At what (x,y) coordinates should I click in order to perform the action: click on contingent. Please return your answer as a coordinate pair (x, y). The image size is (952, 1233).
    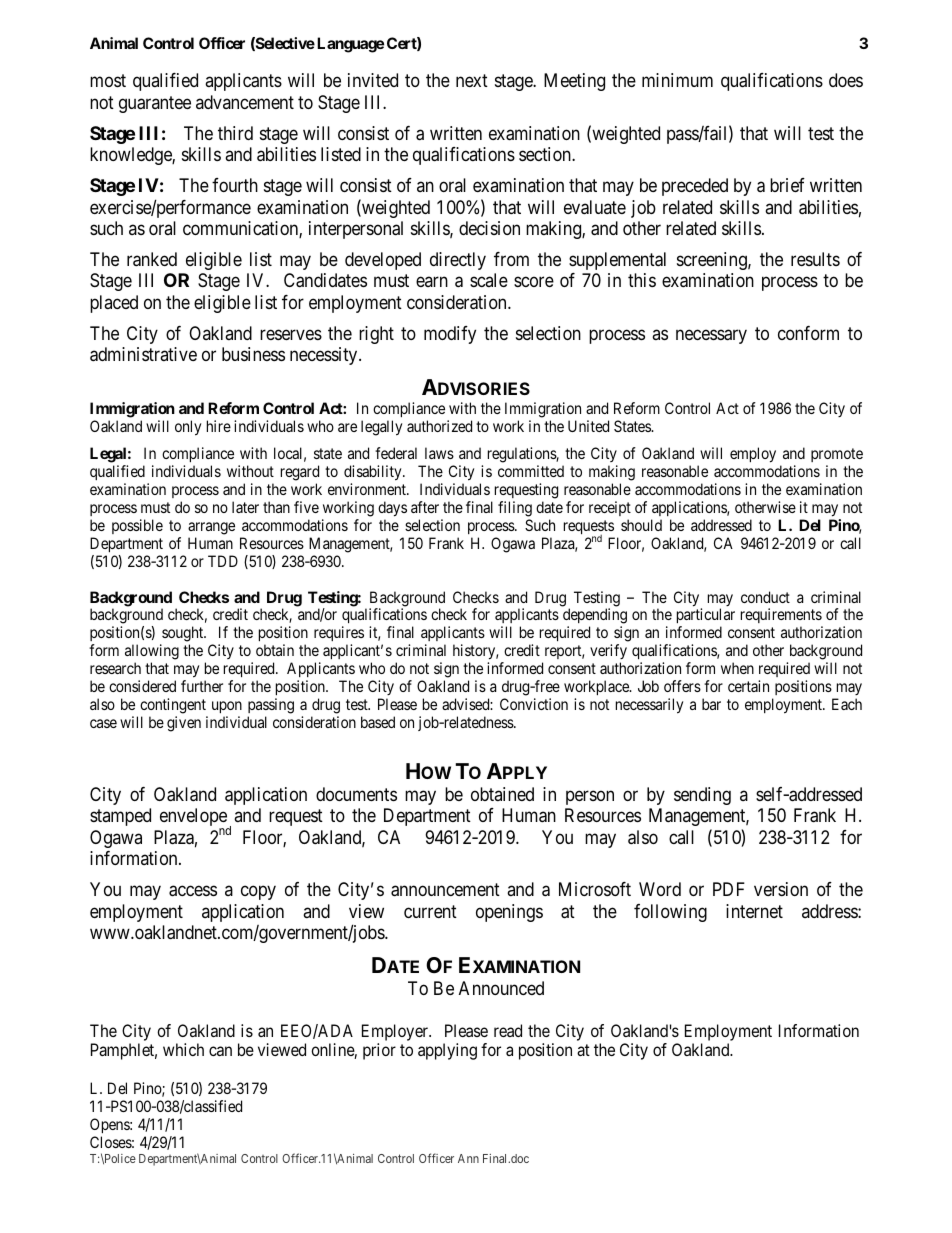
    Looking at the image, I should click on (173, 706).
